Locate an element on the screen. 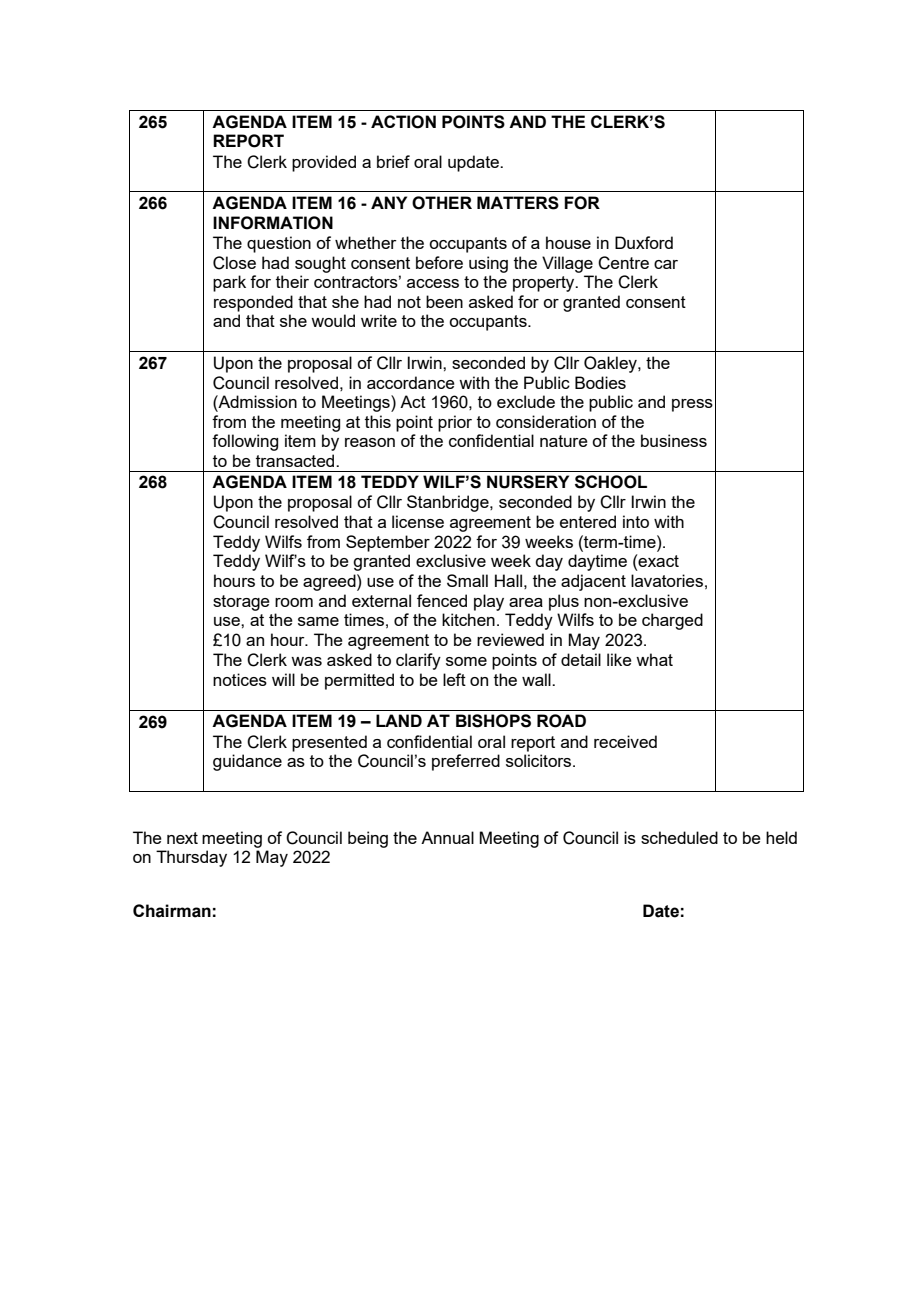 Image resolution: width=924 pixels, height=1307 pixels. Thursday is located at coordinates (191, 858).
